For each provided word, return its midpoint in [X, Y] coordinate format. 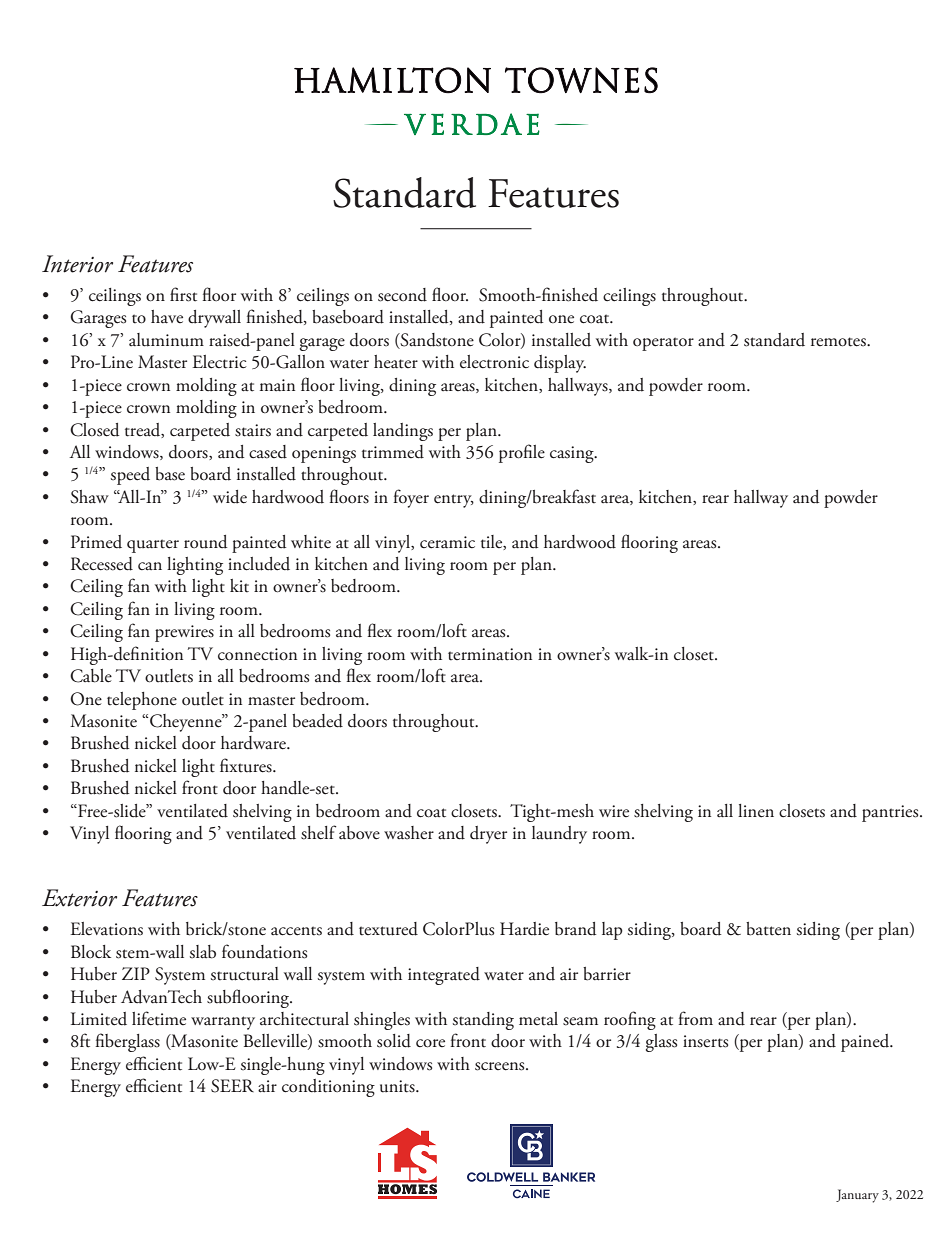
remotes [839, 342]
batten [768, 929]
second [402, 295]
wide [230, 497]
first [183, 294]
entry [454, 501]
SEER [232, 1086]
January [857, 1196]
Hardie [524, 929]
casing [573, 454]
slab [203, 952]
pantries [891, 813]
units [398, 1086]
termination [490, 654]
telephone [142, 701]
